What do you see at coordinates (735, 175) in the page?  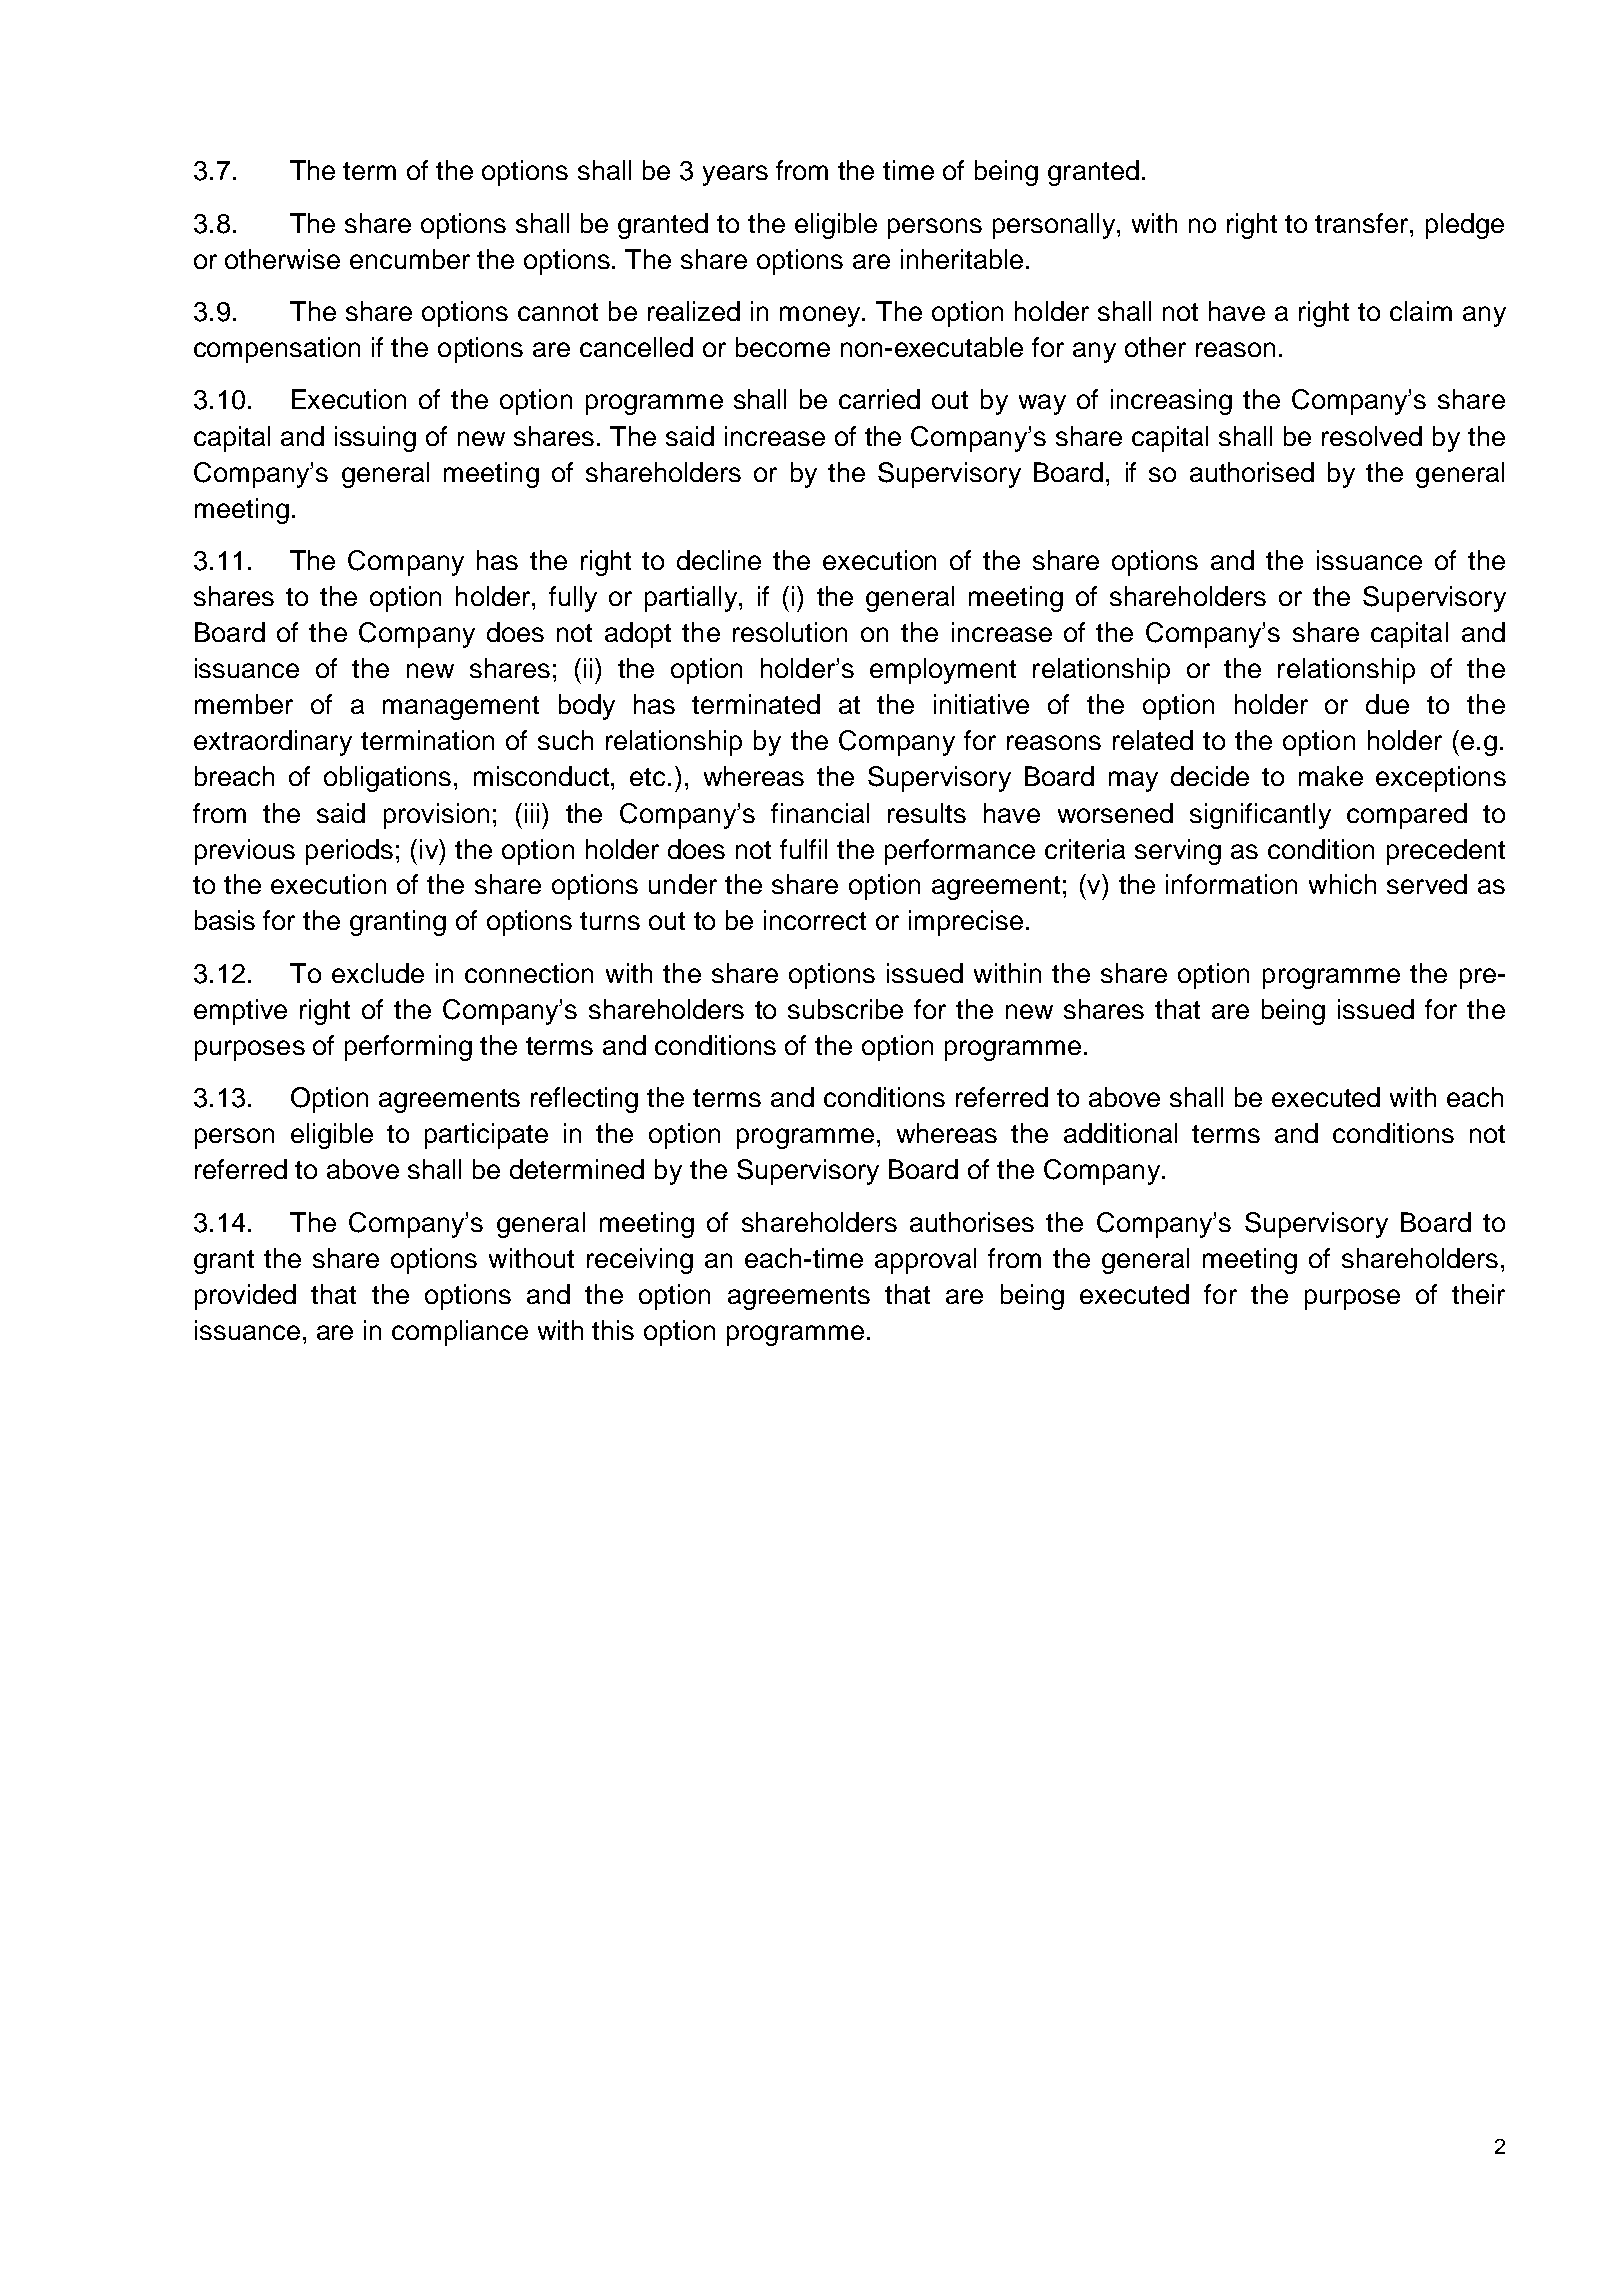 I see `years` at bounding box center [735, 175].
